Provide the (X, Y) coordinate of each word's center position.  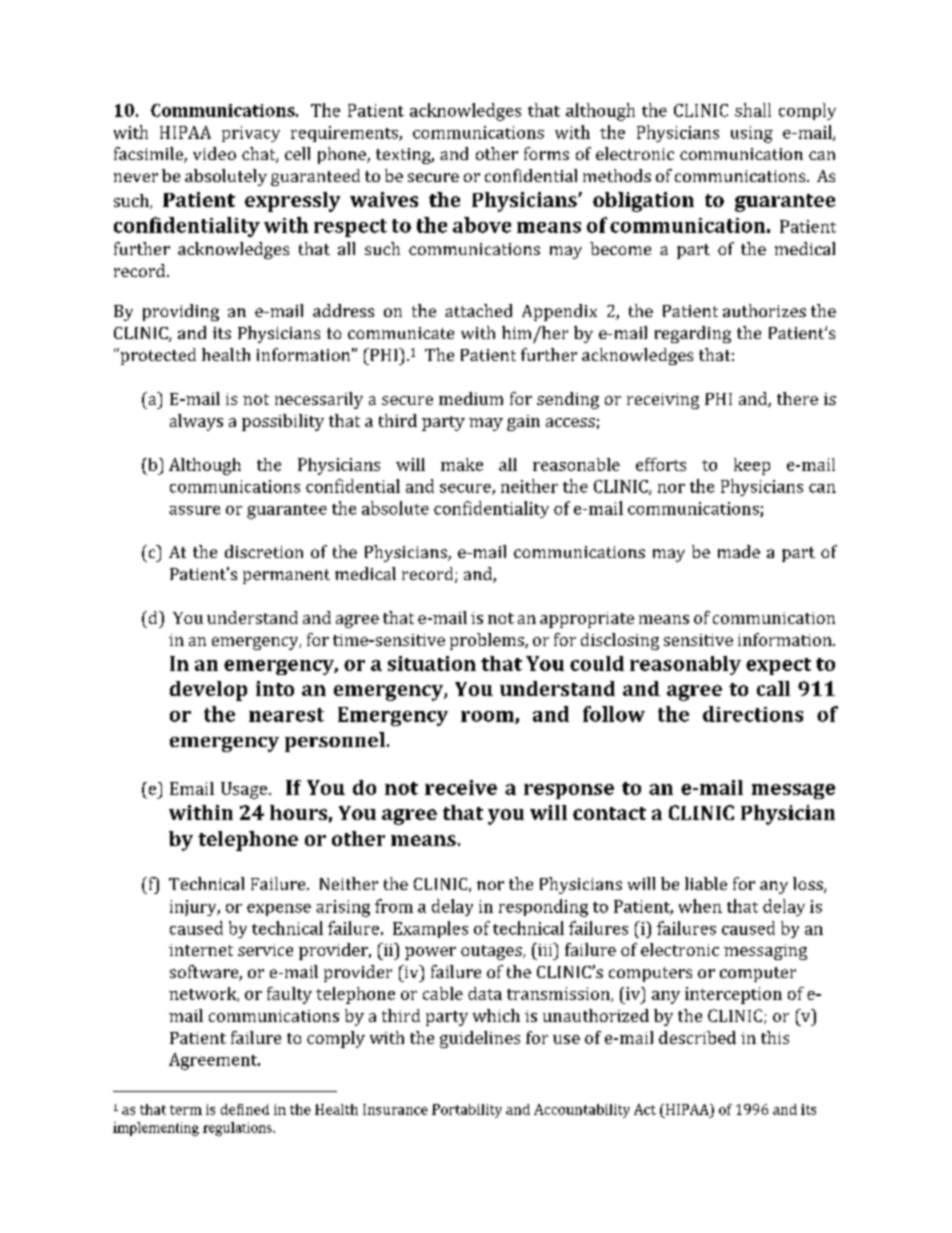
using (752, 134)
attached (478, 310)
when (700, 906)
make (462, 464)
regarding (693, 334)
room (488, 717)
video (214, 153)
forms (546, 153)
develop (208, 691)
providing (181, 312)
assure (194, 510)
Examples (430, 929)
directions (753, 714)
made (739, 551)
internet (201, 950)
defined (245, 1109)
